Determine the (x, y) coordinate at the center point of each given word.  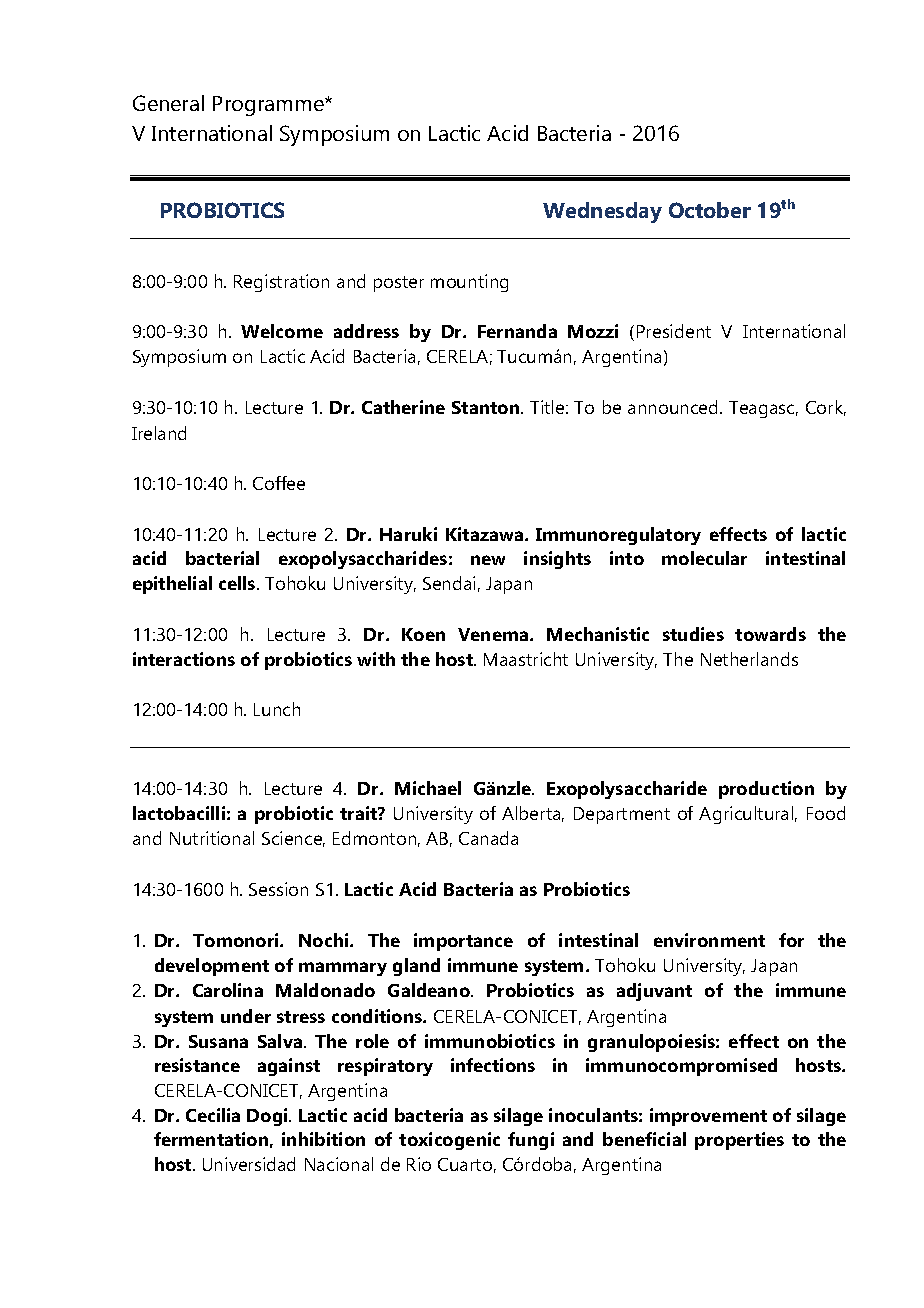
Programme (269, 106)
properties (739, 1141)
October (710, 210)
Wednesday (602, 212)
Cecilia (213, 1115)
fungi (531, 1141)
